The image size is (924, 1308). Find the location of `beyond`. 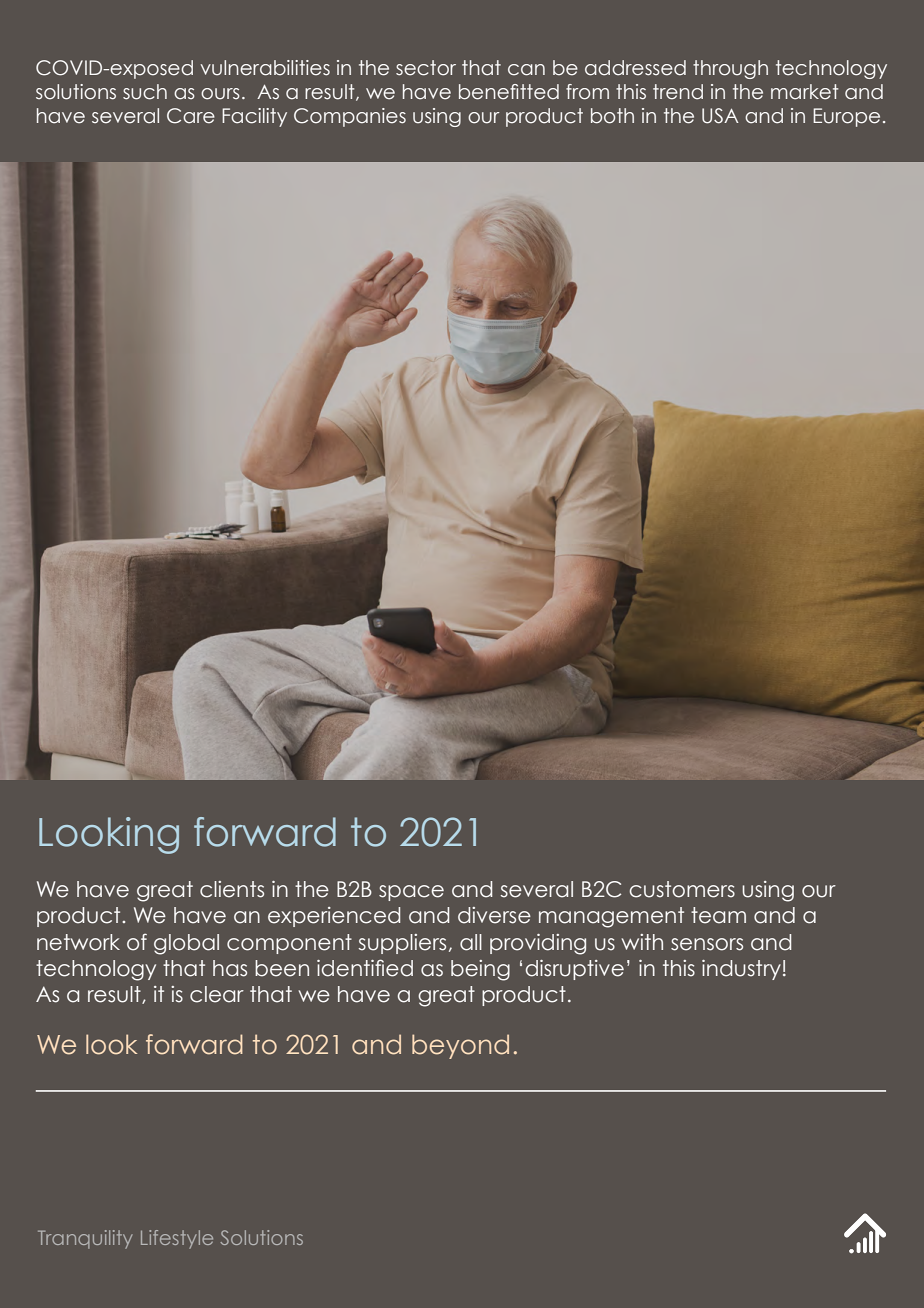

beyond is located at coordinates (460, 1046).
